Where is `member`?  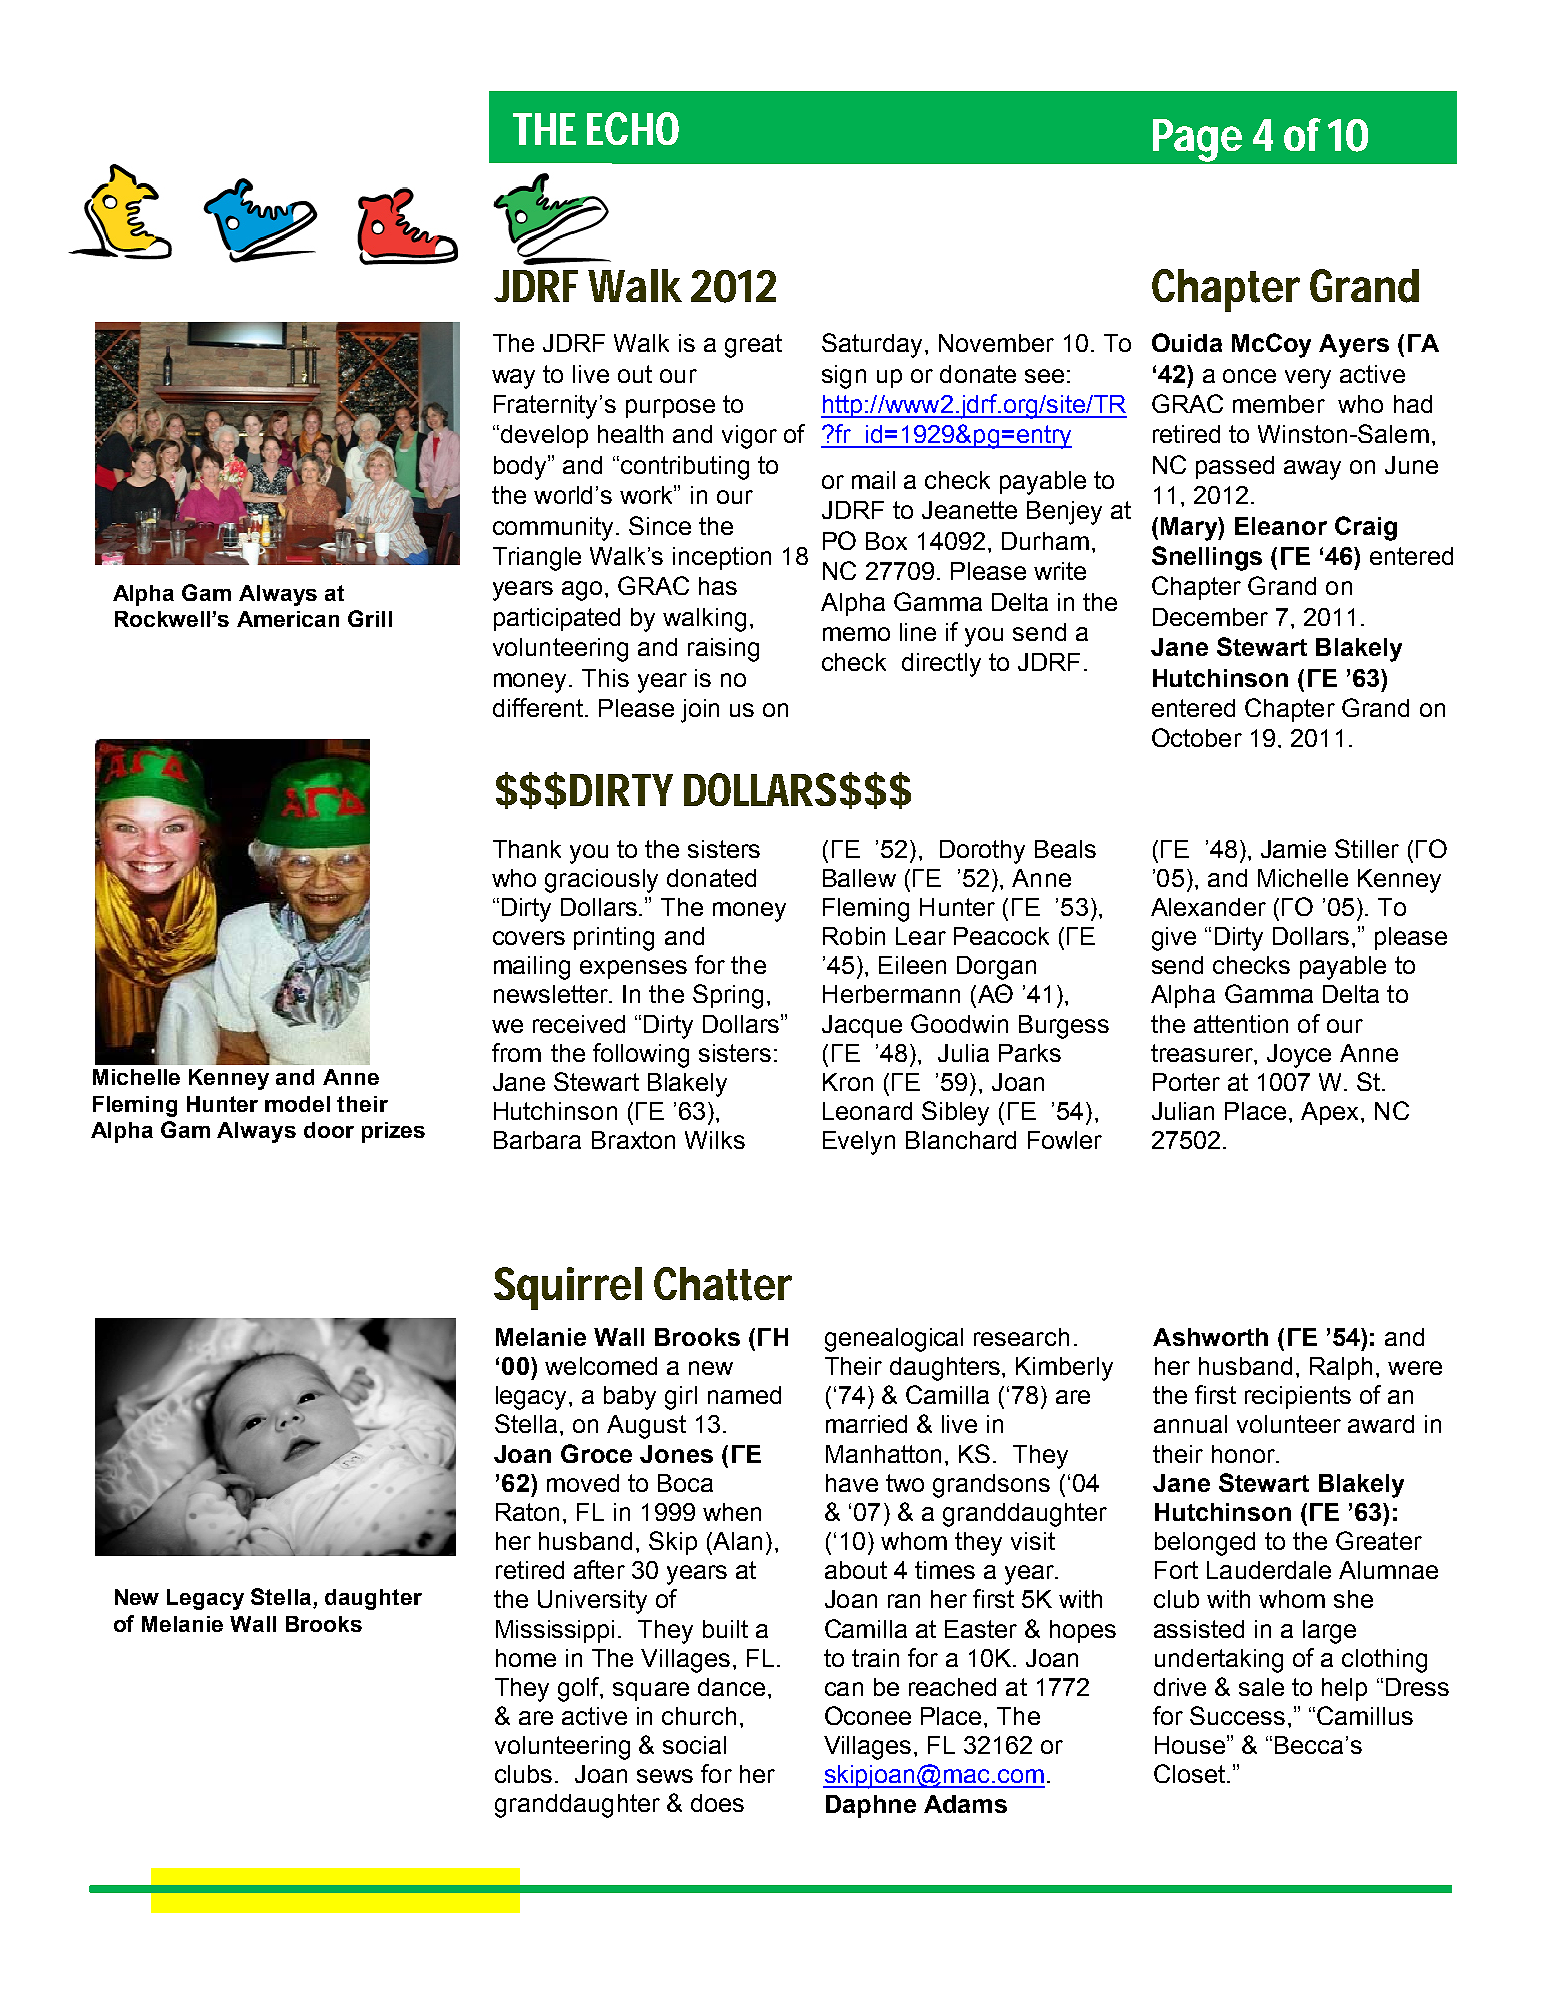 member is located at coordinates (1279, 404).
